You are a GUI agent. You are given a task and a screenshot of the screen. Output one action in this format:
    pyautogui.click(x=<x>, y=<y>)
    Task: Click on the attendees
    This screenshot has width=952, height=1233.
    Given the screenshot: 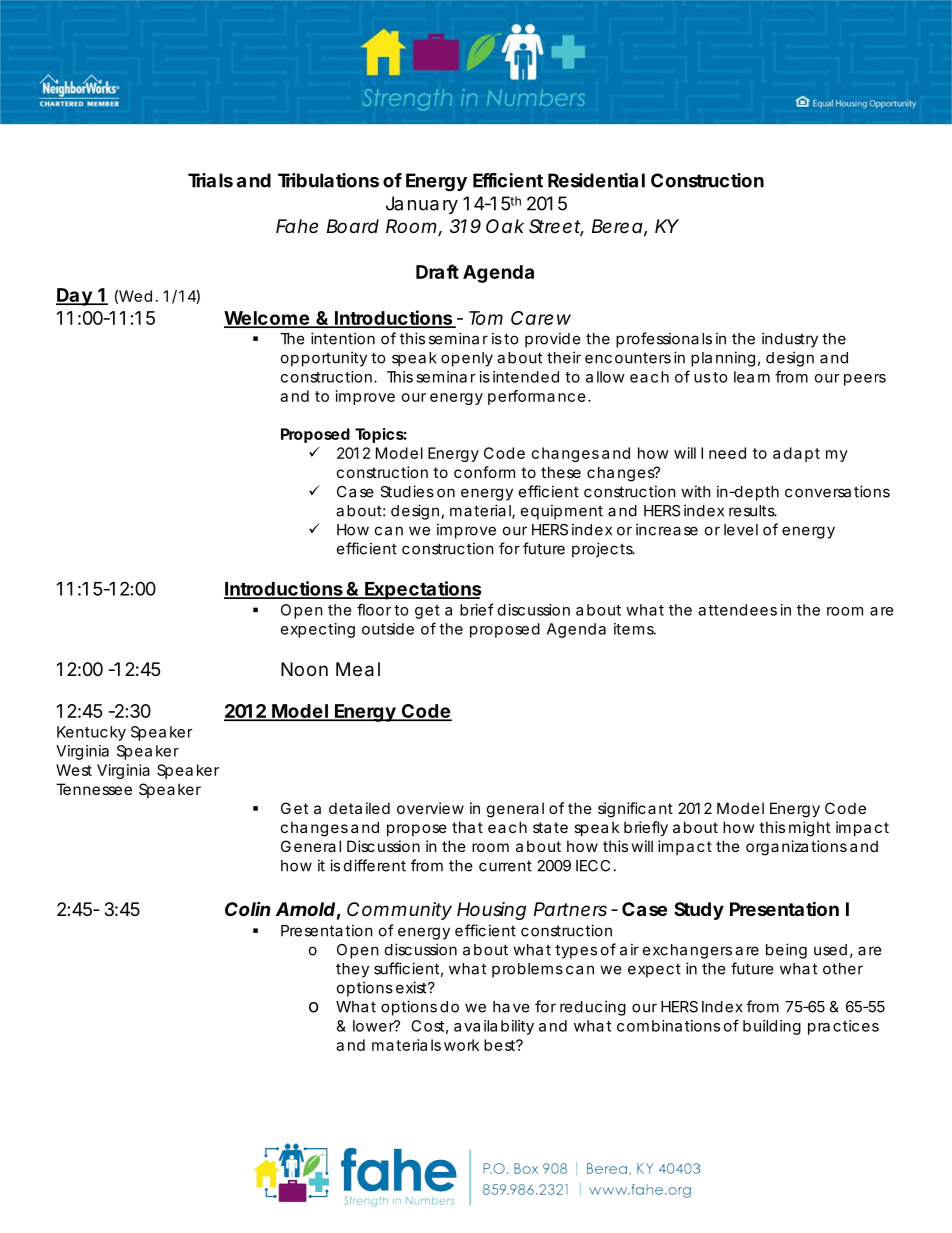 What is the action you would take?
    pyautogui.click(x=737, y=610)
